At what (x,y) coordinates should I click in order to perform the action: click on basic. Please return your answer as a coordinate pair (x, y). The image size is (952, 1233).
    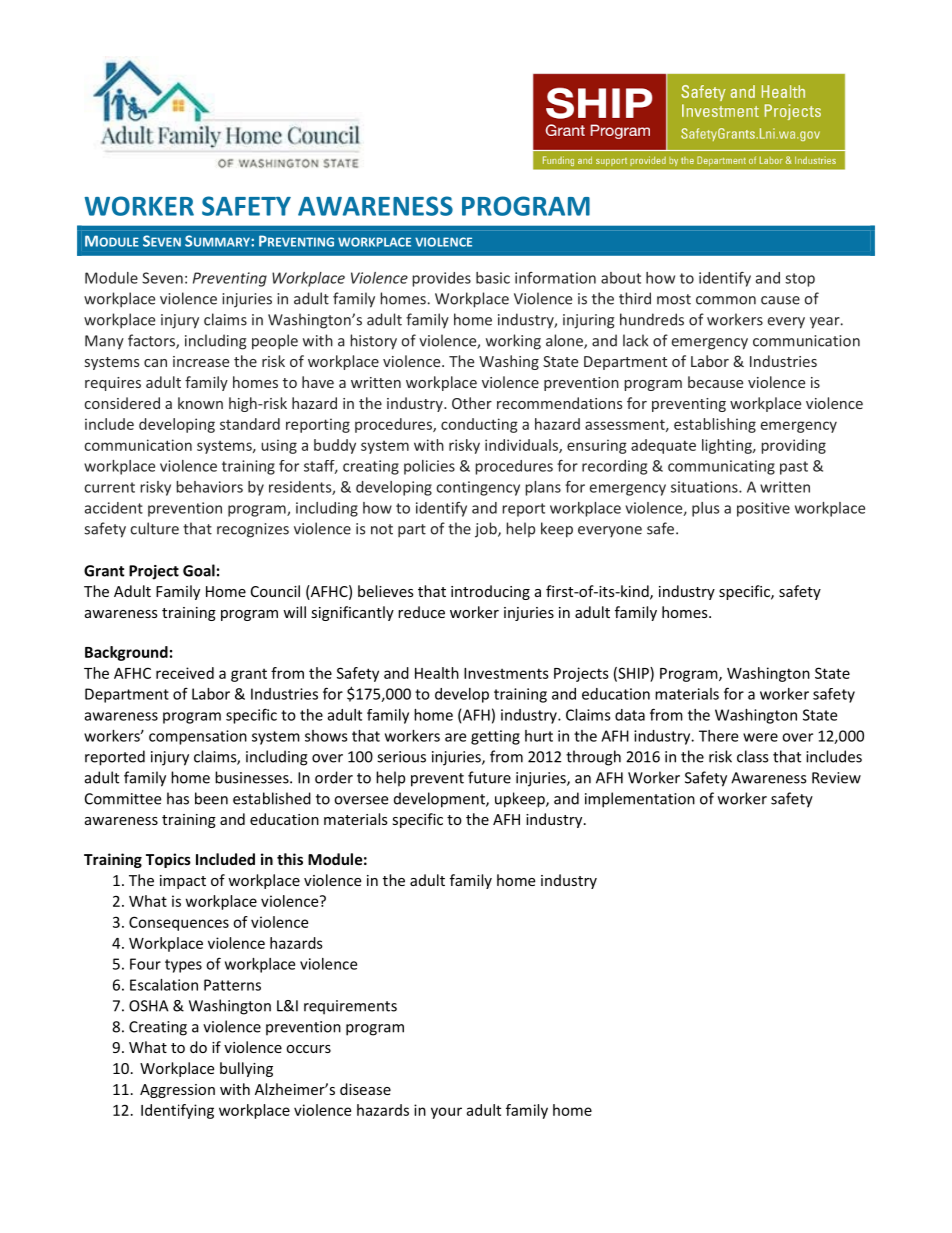
    Looking at the image, I should click on (493, 278).
